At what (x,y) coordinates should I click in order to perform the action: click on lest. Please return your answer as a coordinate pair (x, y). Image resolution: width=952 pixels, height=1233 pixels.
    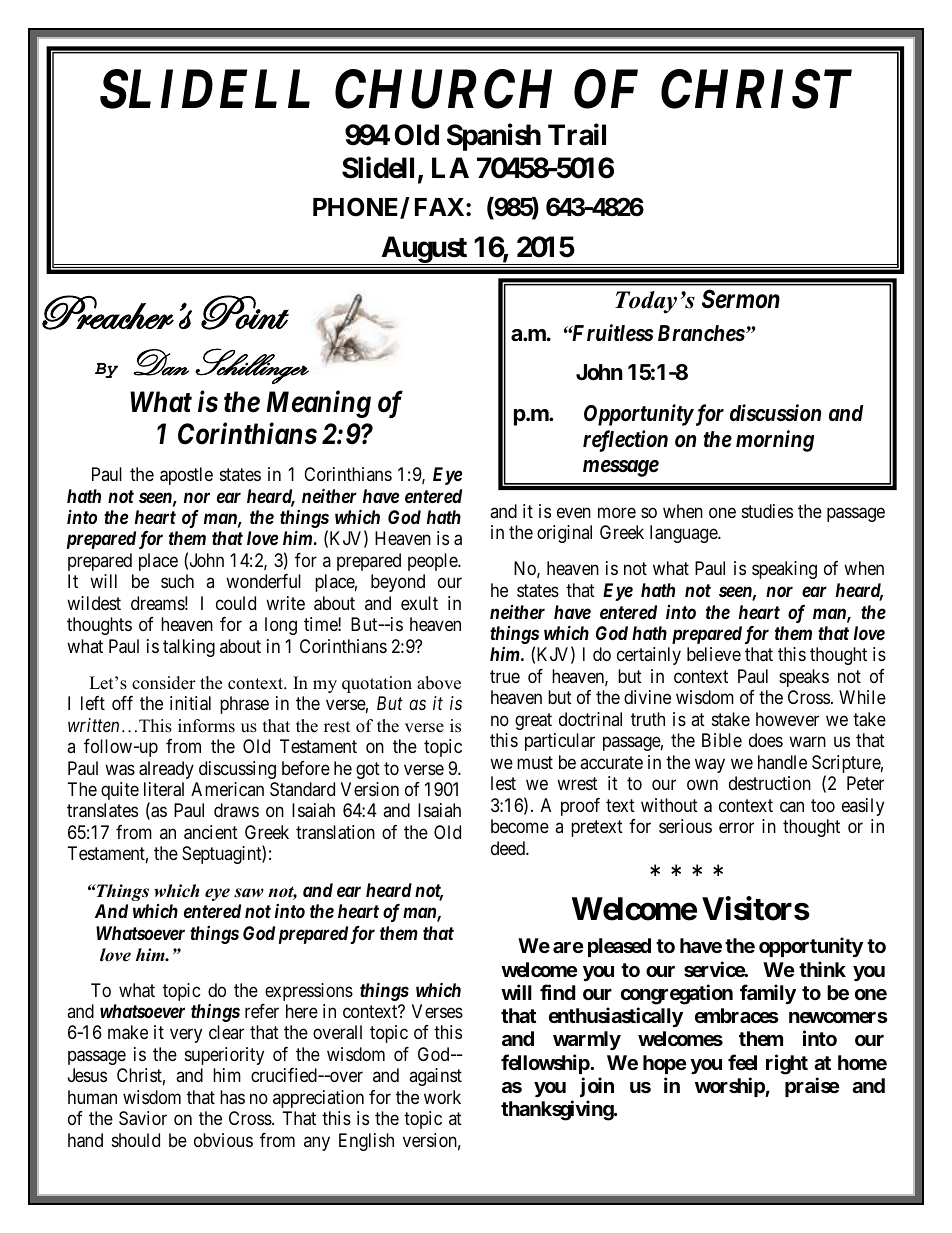
    Looking at the image, I should click on (503, 783).
